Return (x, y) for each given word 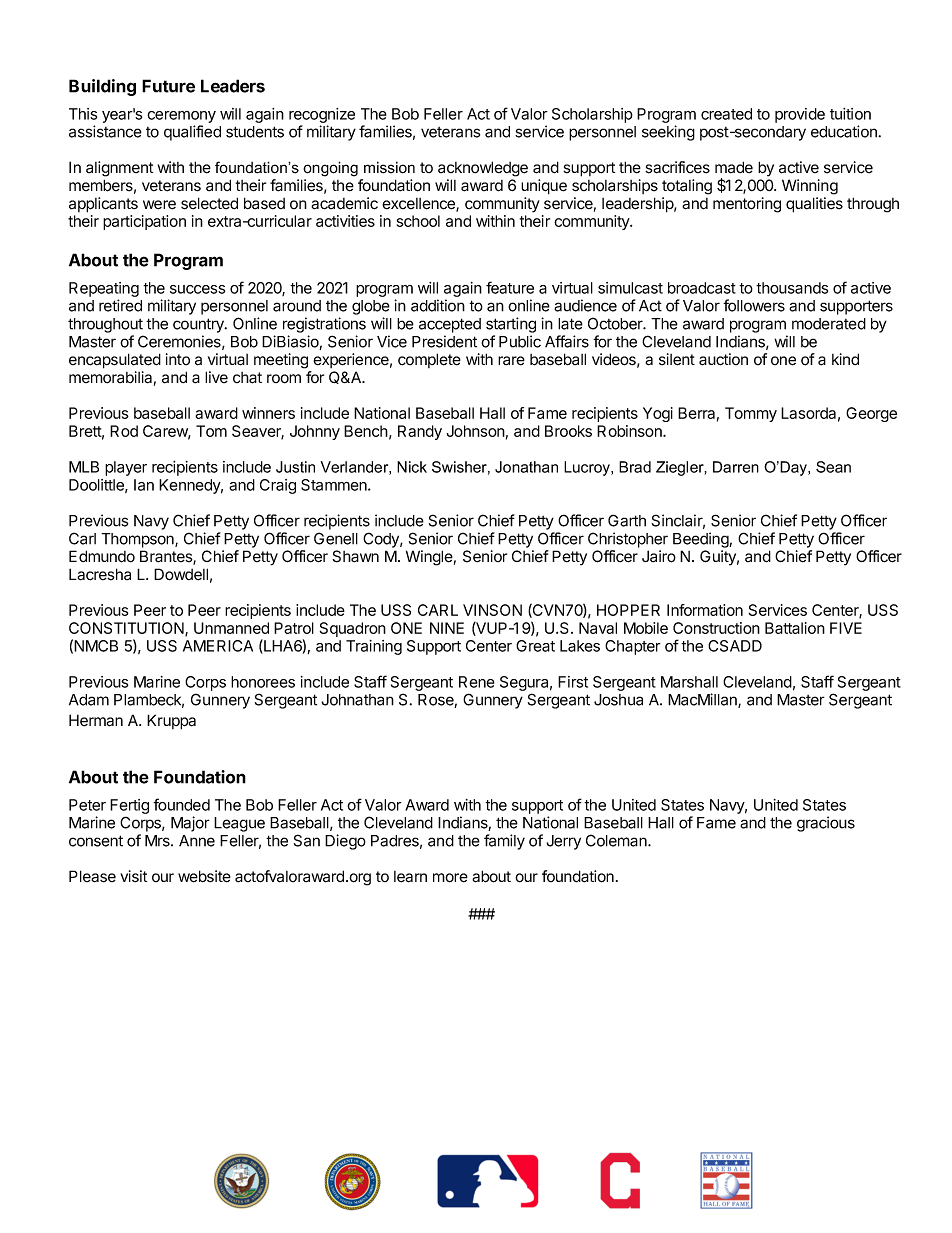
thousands (792, 288)
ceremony (181, 117)
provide (800, 115)
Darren (736, 467)
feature (510, 287)
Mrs (158, 841)
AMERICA (218, 646)
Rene (477, 682)
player (126, 468)
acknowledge (483, 169)
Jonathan (526, 467)
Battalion (795, 628)
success (197, 289)
